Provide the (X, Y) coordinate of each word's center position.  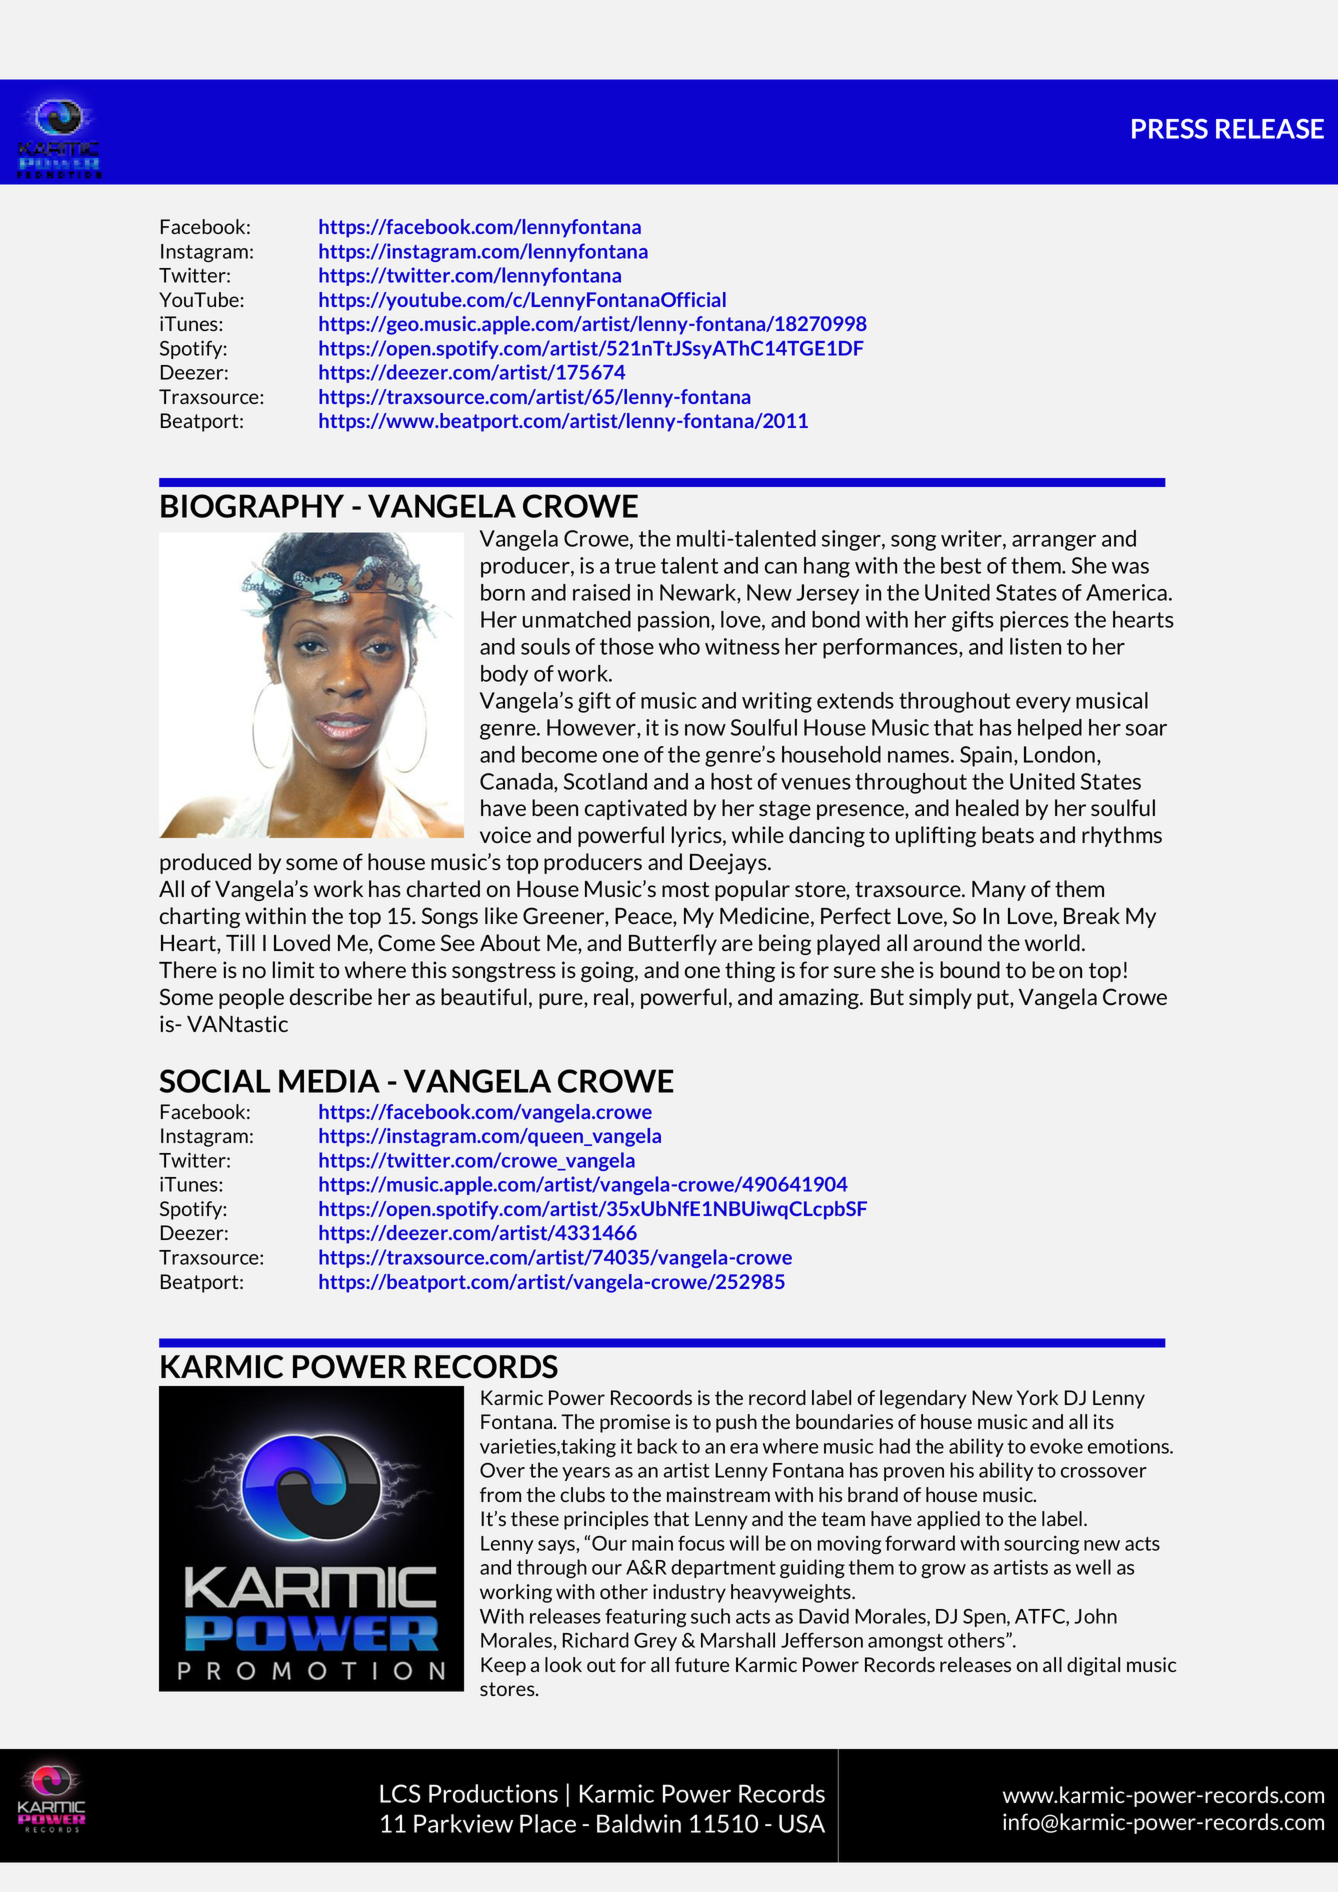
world (1052, 942)
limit (293, 969)
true (635, 566)
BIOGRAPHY (252, 506)
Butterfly (673, 944)
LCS (400, 1793)
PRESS (1170, 129)
